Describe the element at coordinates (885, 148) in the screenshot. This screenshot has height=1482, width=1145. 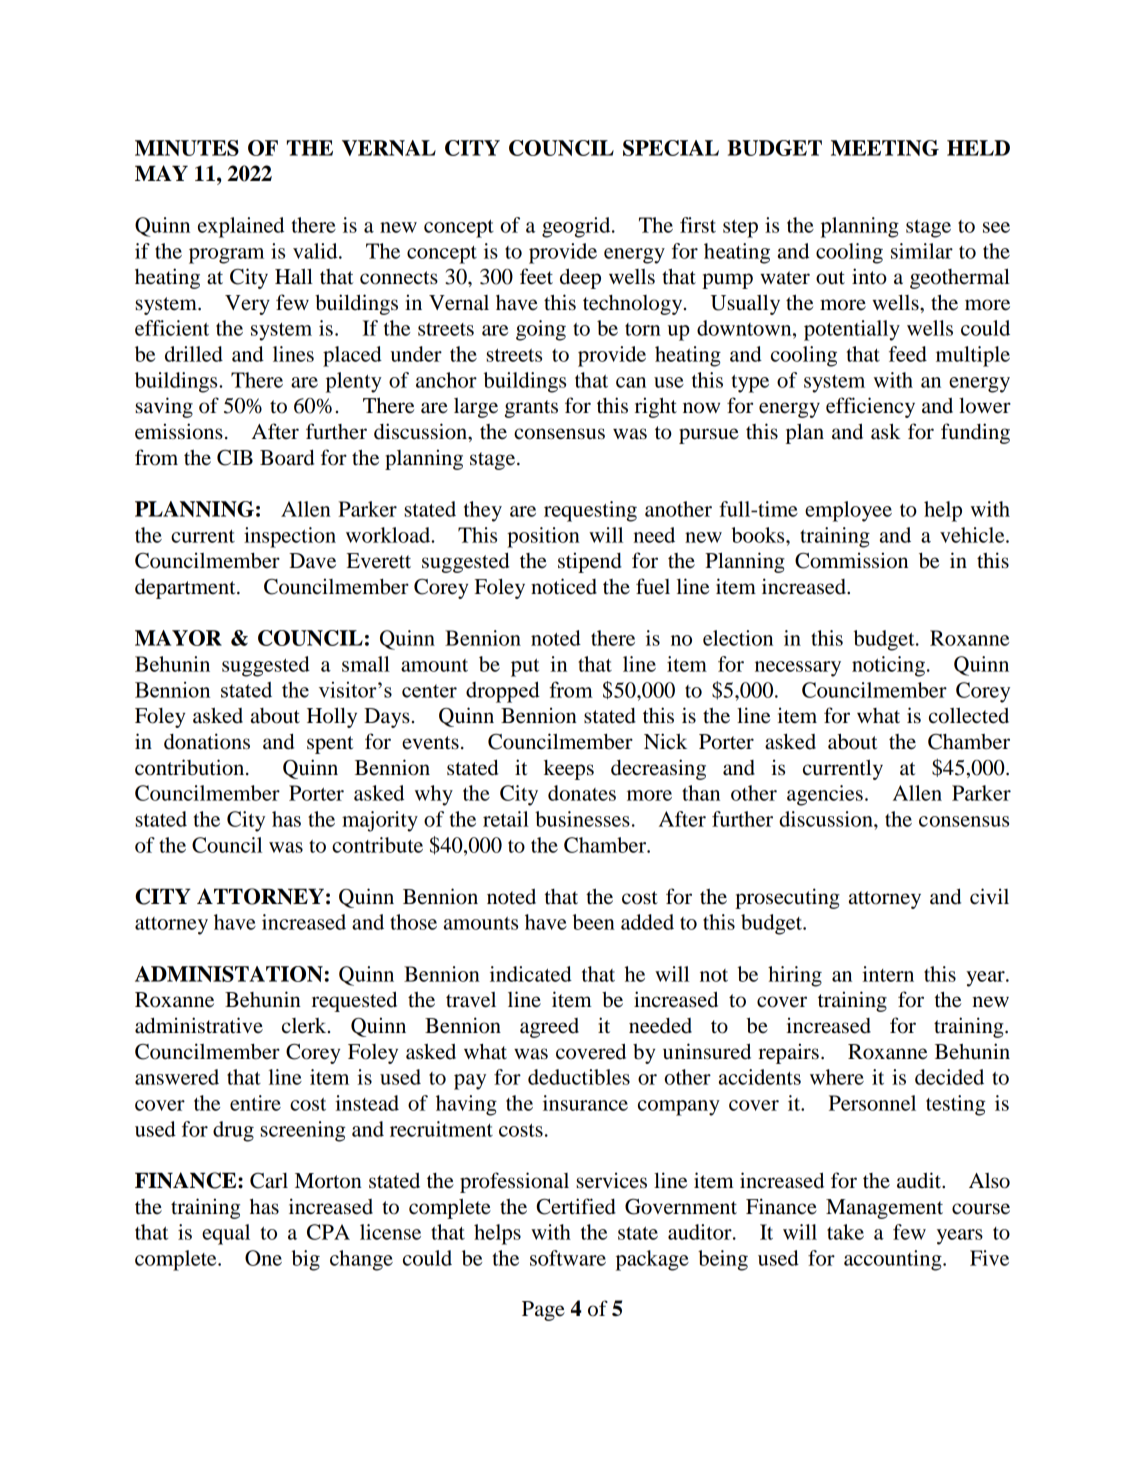
I see `MEETING` at that location.
